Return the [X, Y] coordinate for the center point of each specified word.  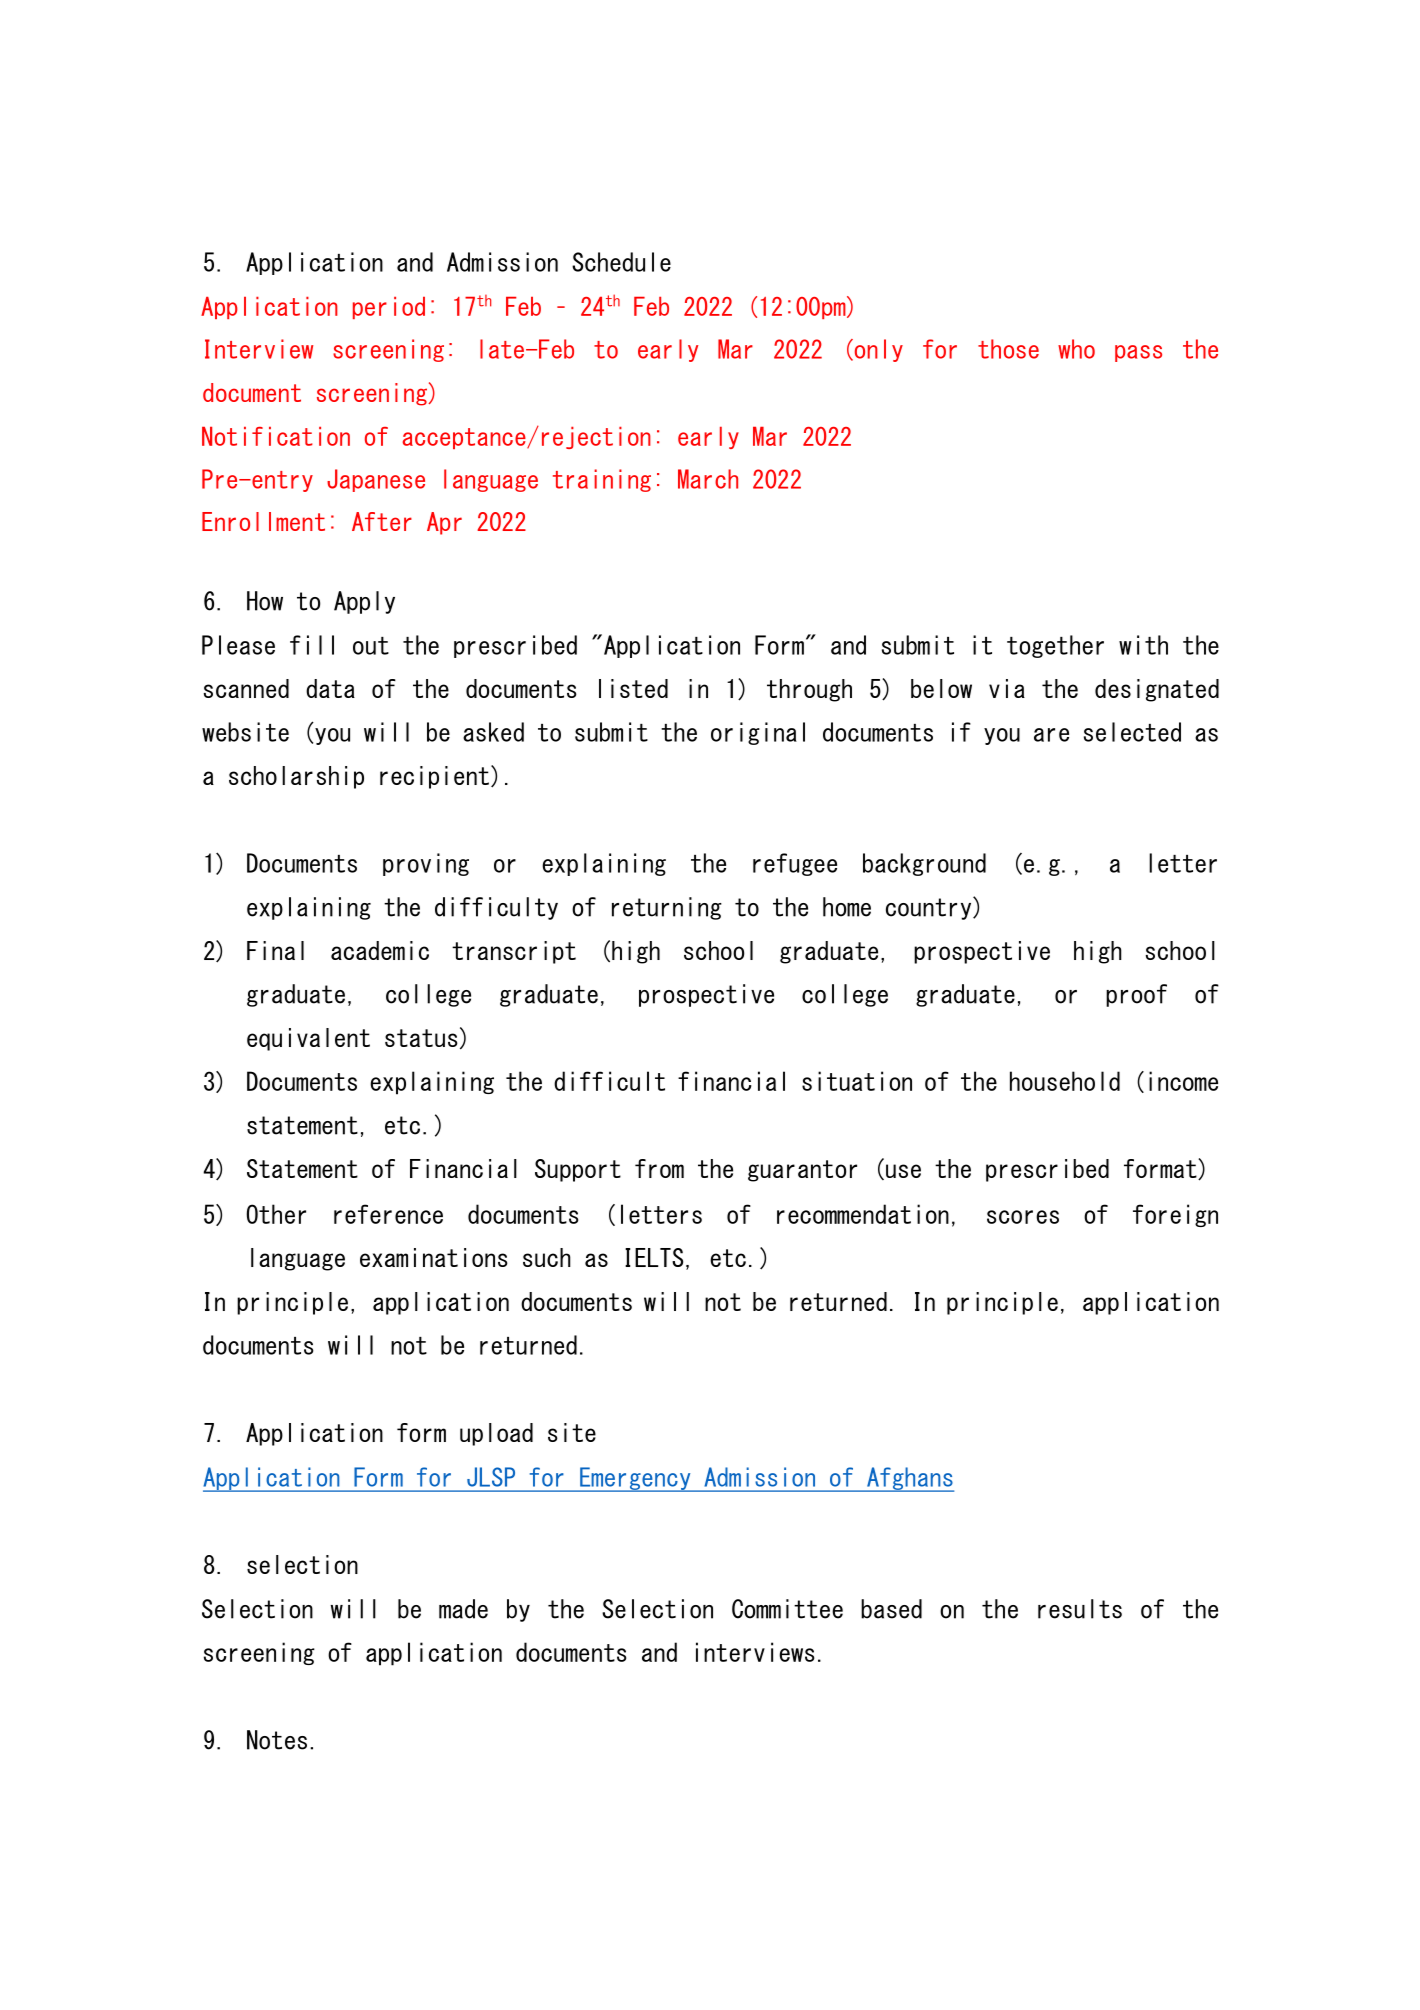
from [659, 1168]
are [1051, 735]
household [1065, 1081]
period [389, 308]
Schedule [621, 262]
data [330, 688]
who [1076, 349]
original [758, 733]
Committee [787, 1609]
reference [388, 1214]
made [463, 1609]
